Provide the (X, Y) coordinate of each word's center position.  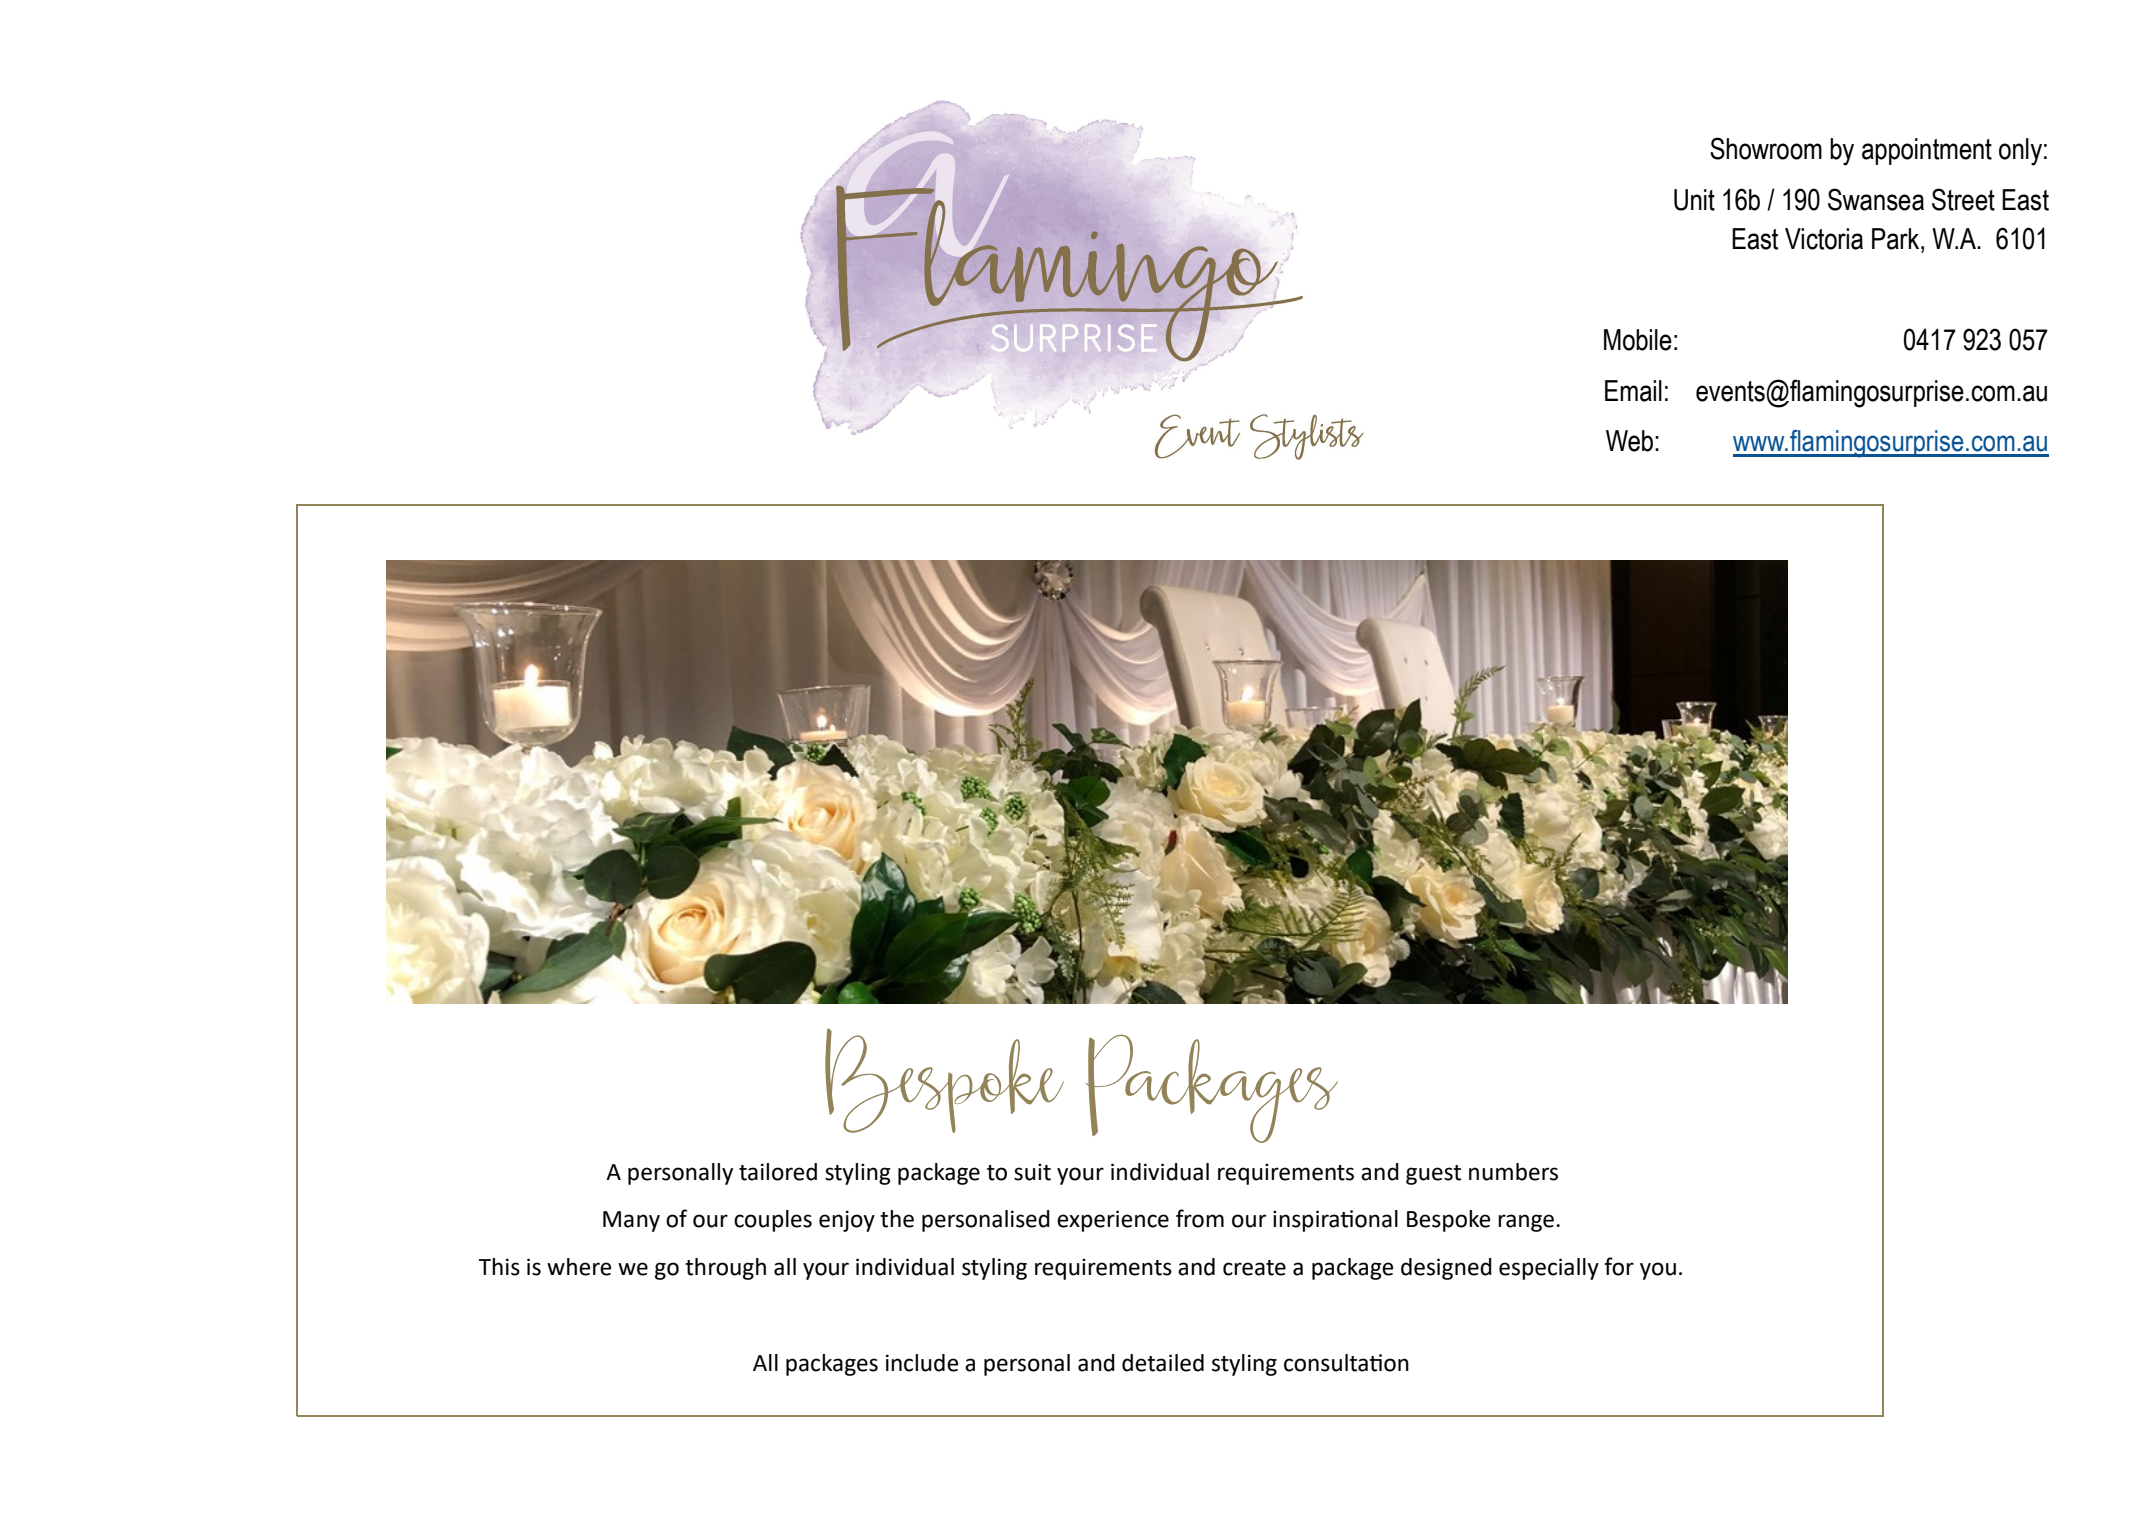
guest (1433, 1175)
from (1200, 1218)
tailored (778, 1172)
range (1526, 1223)
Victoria (1824, 239)
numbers (1513, 1172)
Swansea (1876, 199)
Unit (1694, 200)
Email (1633, 391)
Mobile (1638, 340)
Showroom (1766, 148)
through (725, 1269)
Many (631, 1221)
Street (1963, 199)
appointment (1927, 151)
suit (1032, 1172)
